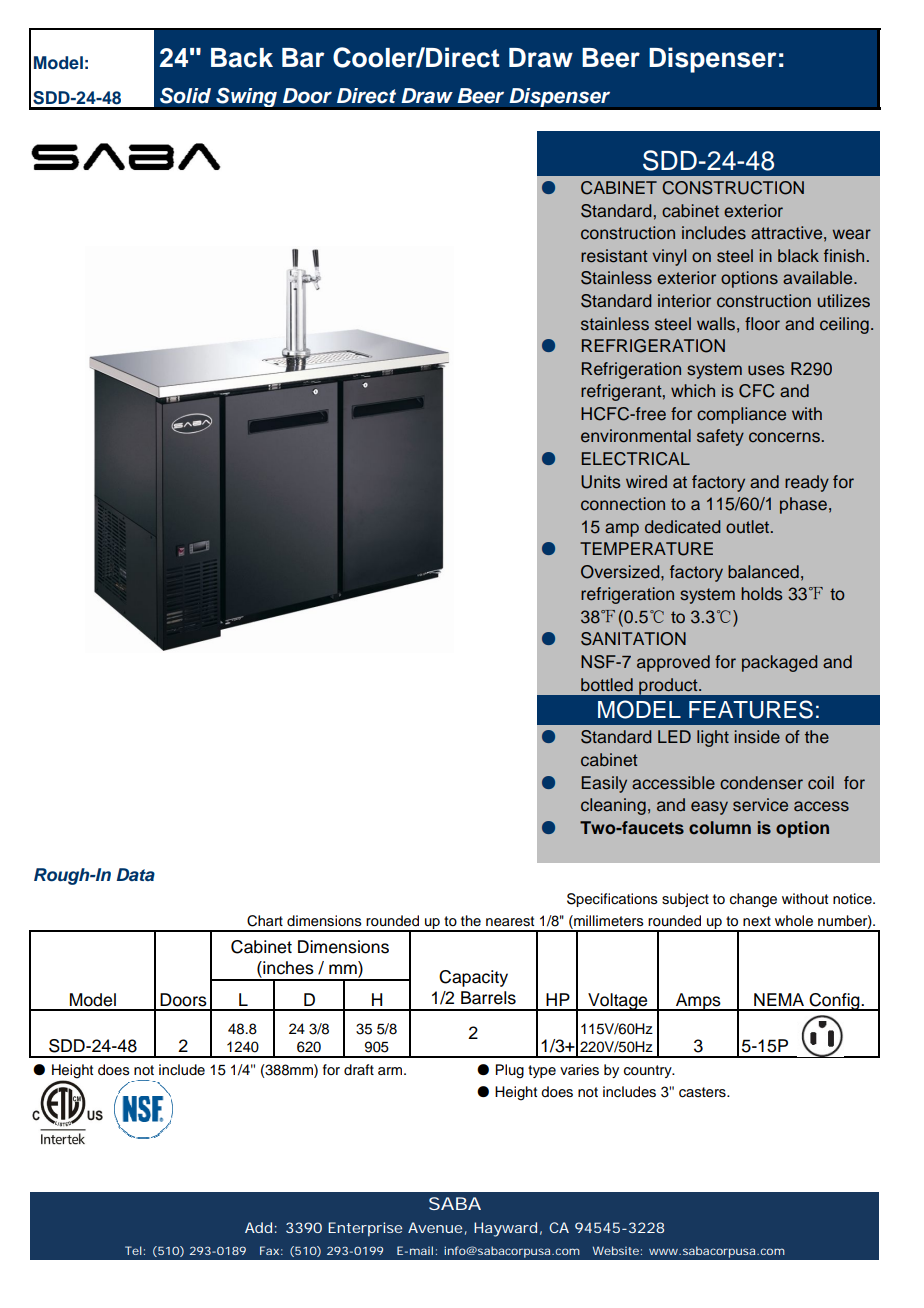 The image size is (924, 1308). What do you see at coordinates (269, 1250) in the document?
I see `Fax` at bounding box center [269, 1250].
